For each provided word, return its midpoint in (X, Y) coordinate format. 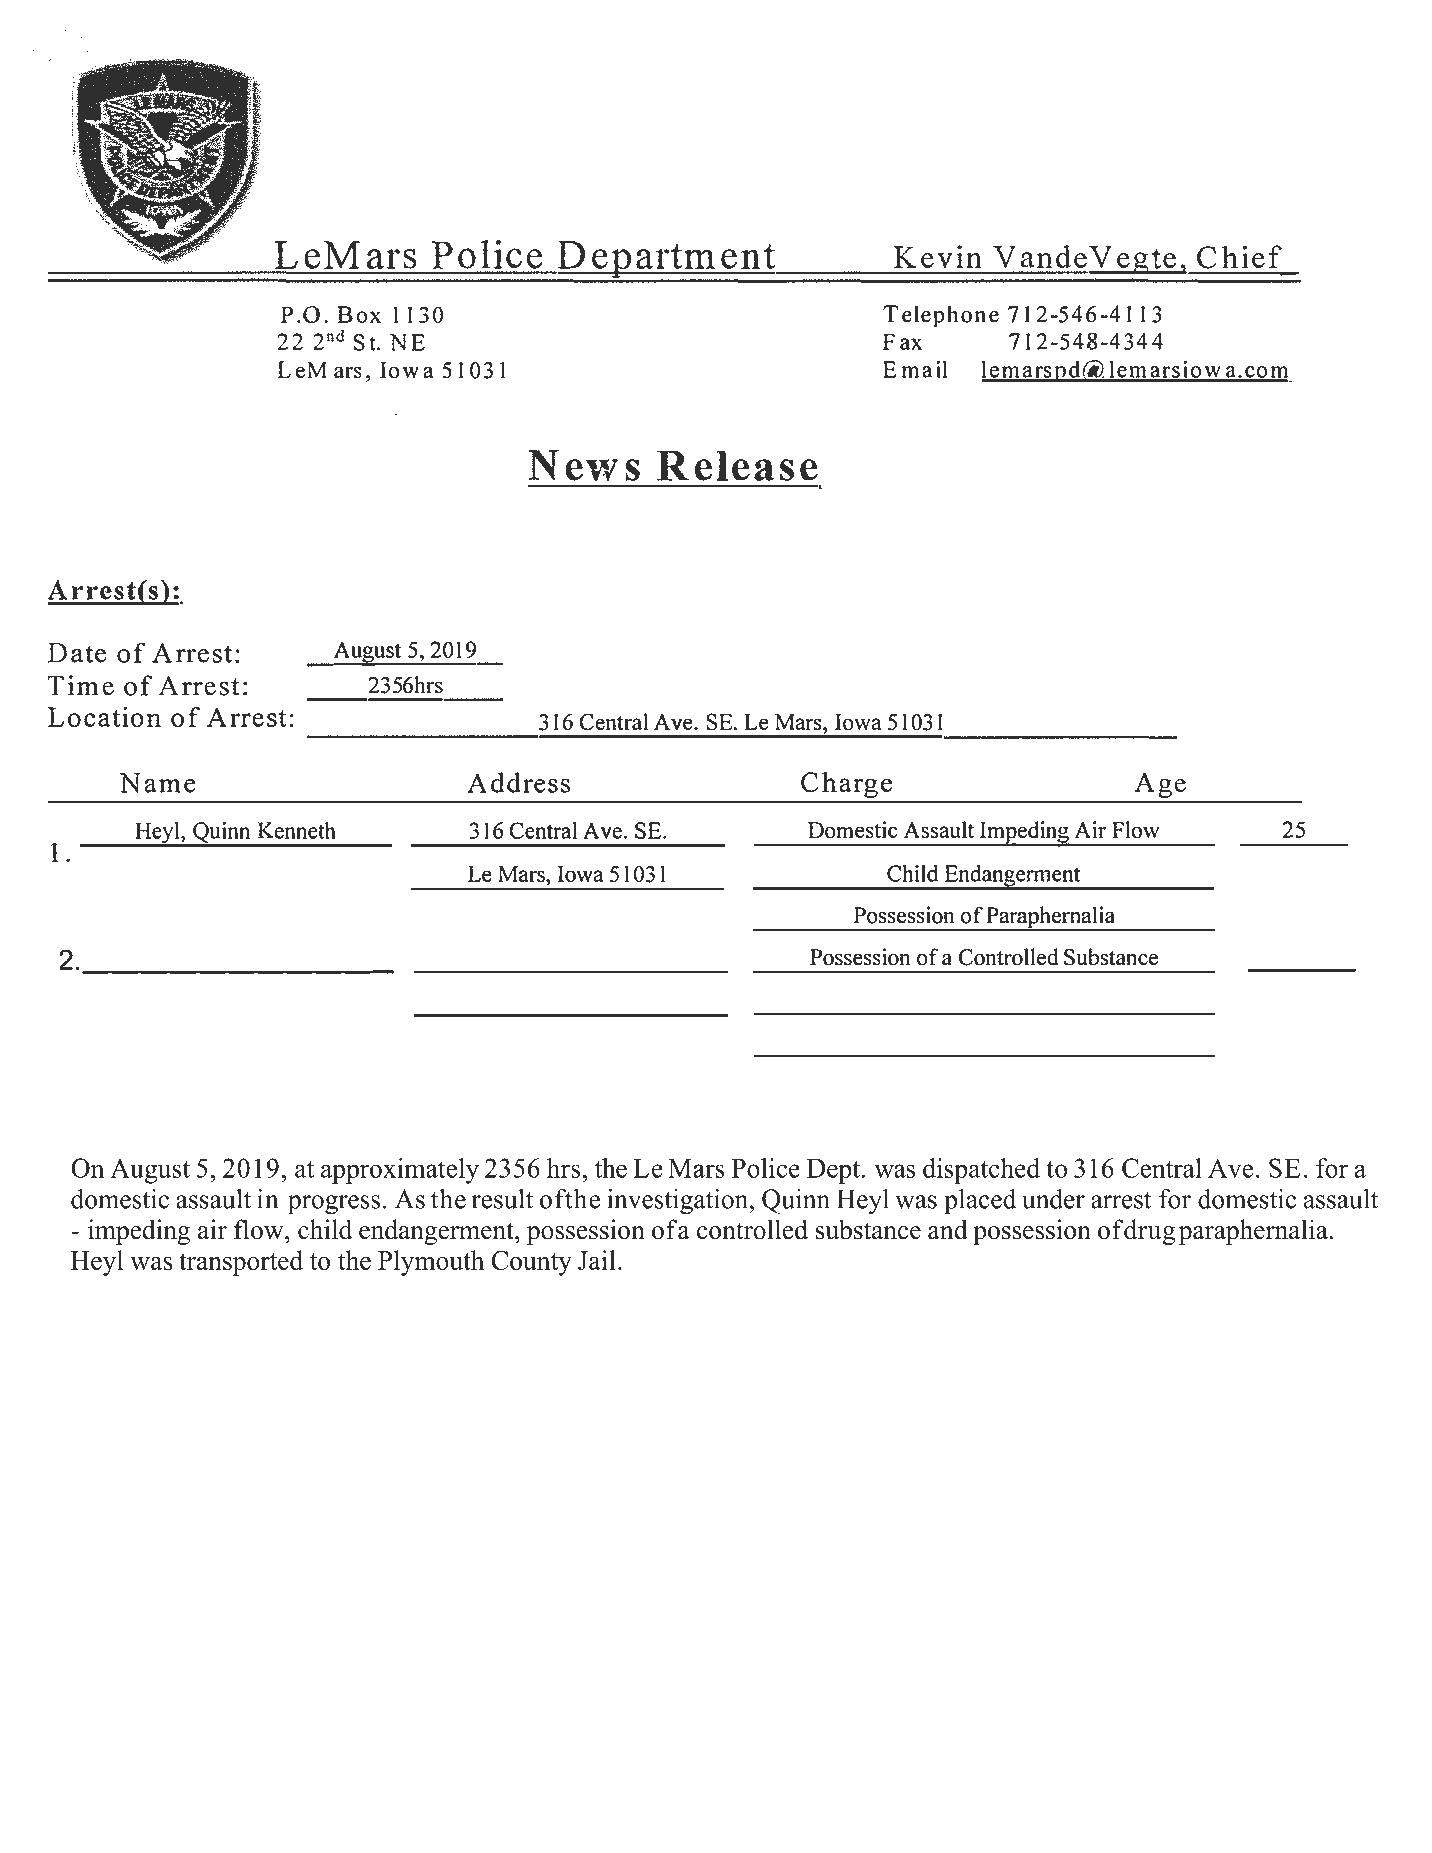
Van (1022, 257)
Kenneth (296, 830)
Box (359, 314)
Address (518, 782)
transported (241, 1263)
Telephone (941, 316)
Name (158, 783)
